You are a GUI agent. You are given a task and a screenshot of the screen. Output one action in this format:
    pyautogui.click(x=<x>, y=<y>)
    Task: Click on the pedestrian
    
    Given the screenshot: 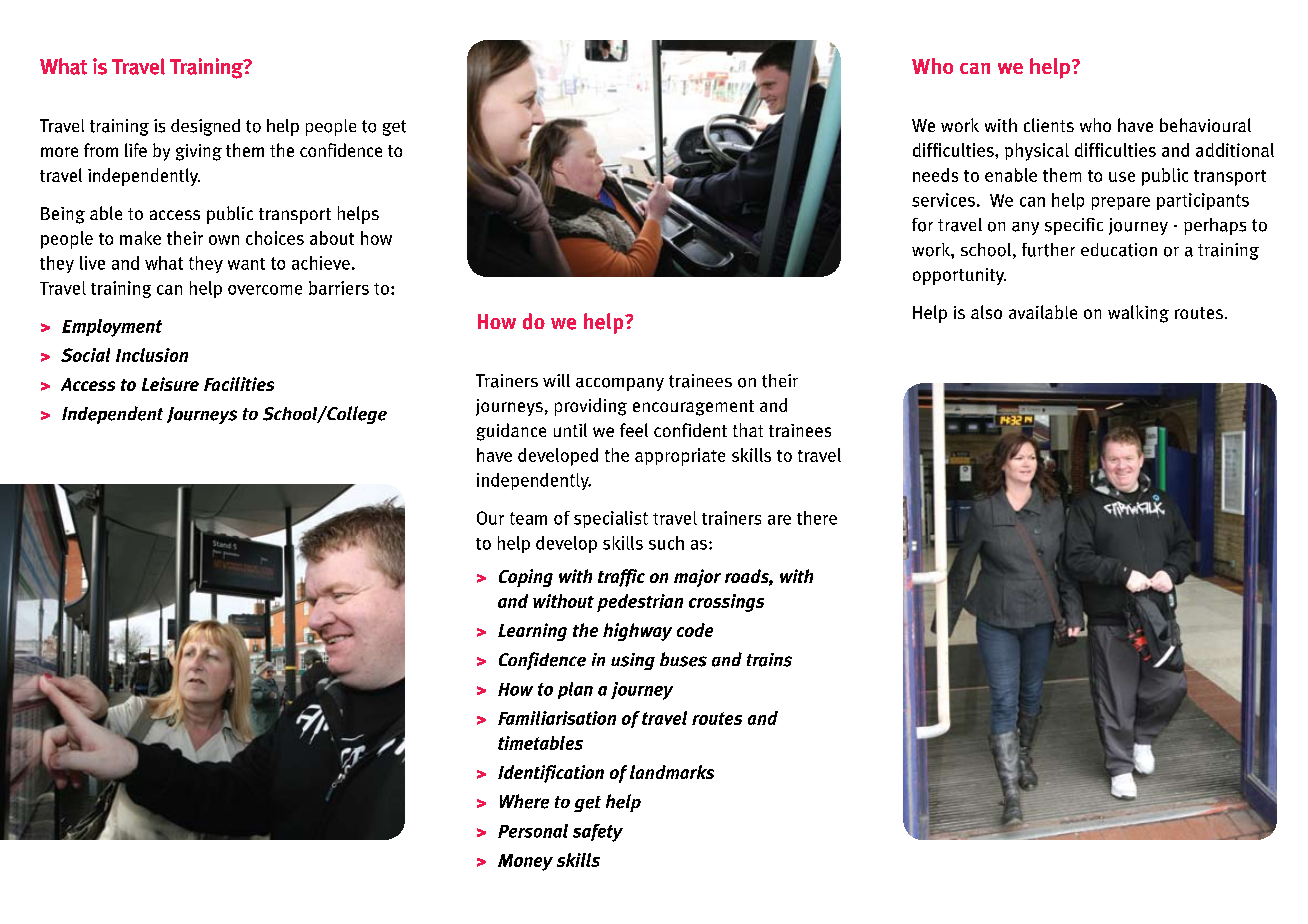 What is the action you would take?
    pyautogui.click(x=640, y=603)
